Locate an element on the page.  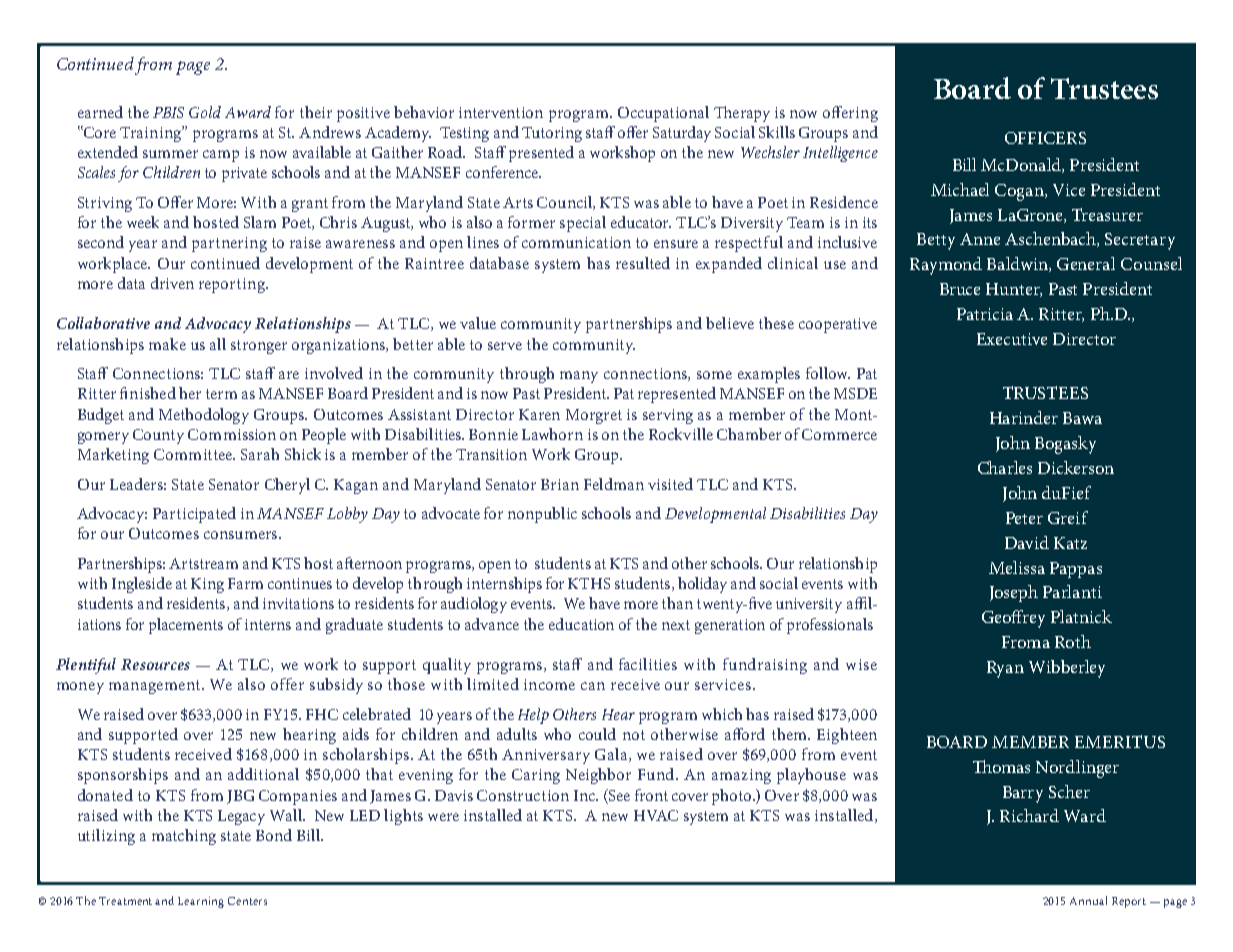
HVAC is located at coordinates (656, 815).
